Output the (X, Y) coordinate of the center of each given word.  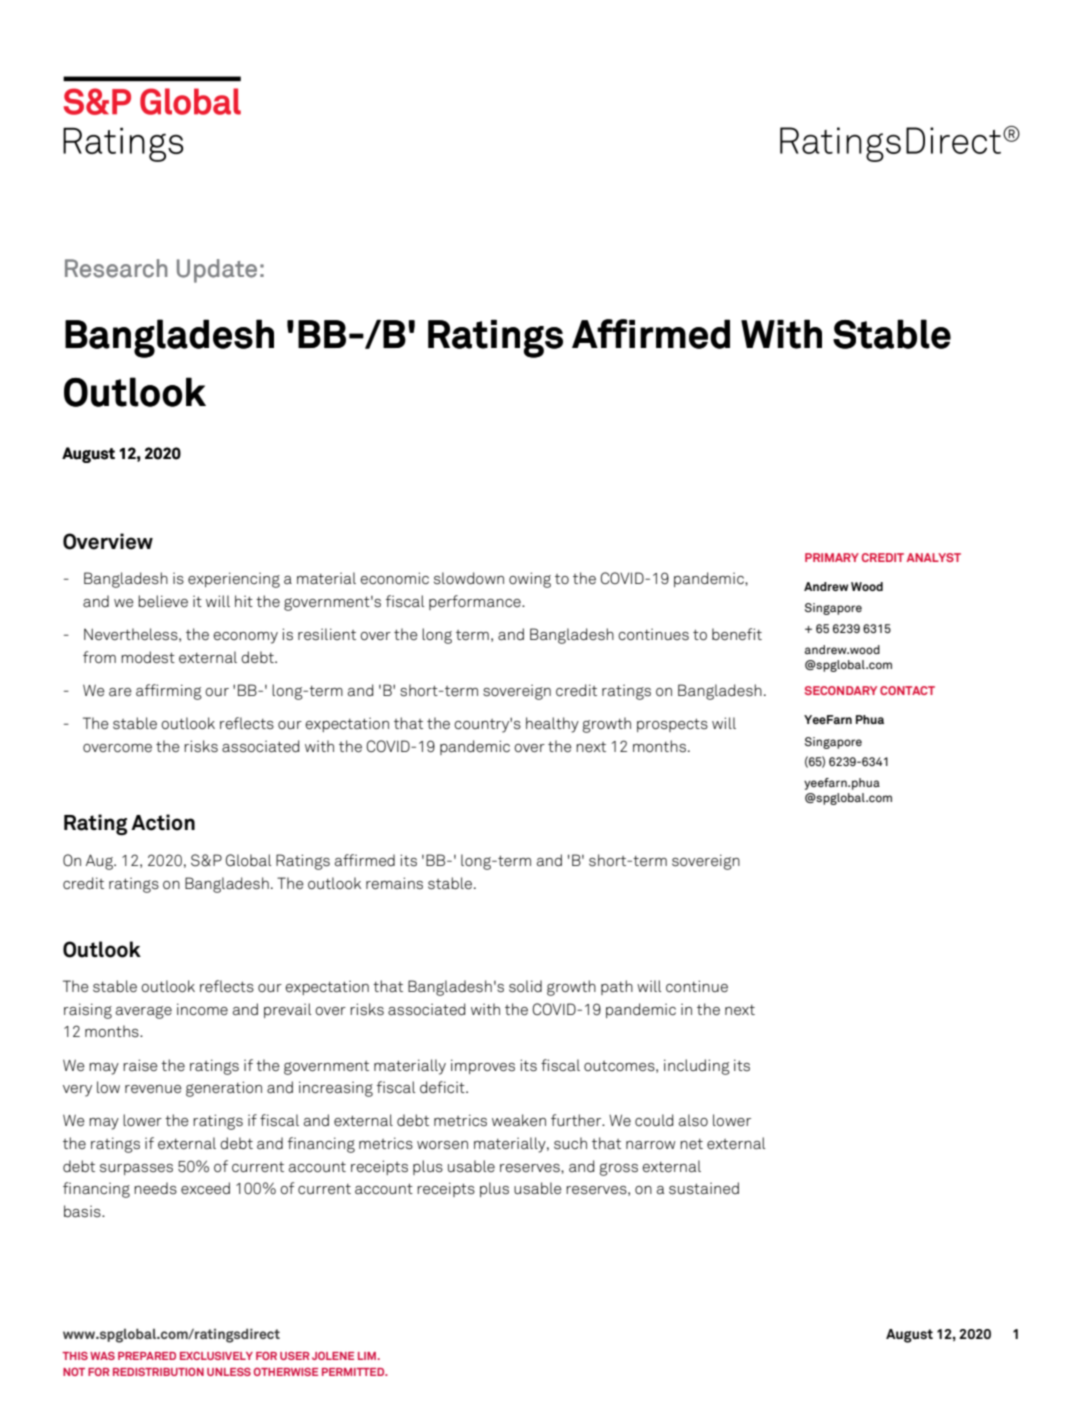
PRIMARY (832, 557)
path (617, 987)
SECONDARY (841, 690)
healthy (552, 725)
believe (163, 601)
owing (530, 580)
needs (155, 1188)
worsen (442, 1145)
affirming (169, 692)
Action (163, 822)
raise (140, 1065)
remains (394, 883)
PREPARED (147, 1356)
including (697, 1067)
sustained (704, 1188)
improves (483, 1066)
